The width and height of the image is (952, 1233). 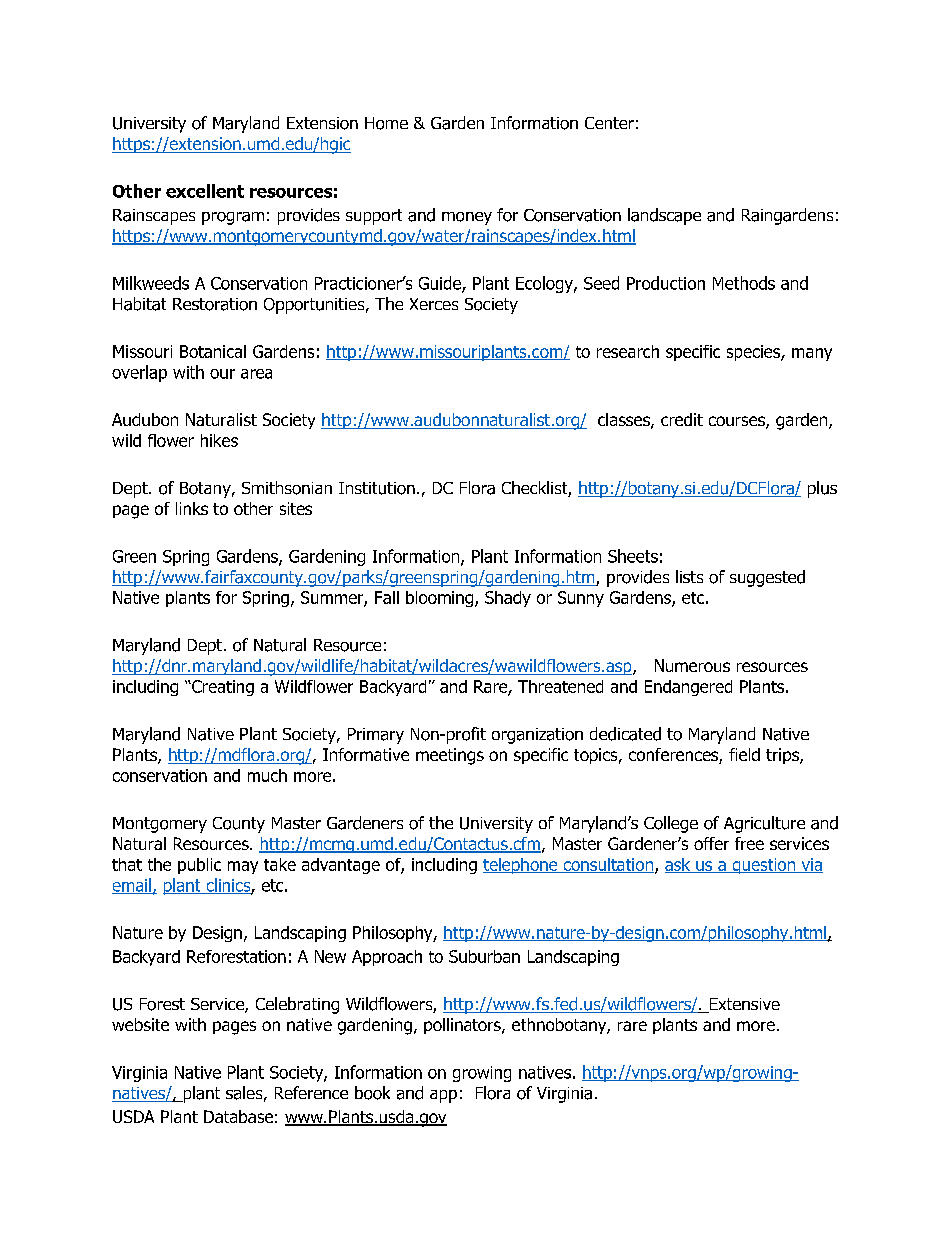 What do you see at coordinates (219, 440) in the image?
I see `hikes` at bounding box center [219, 440].
